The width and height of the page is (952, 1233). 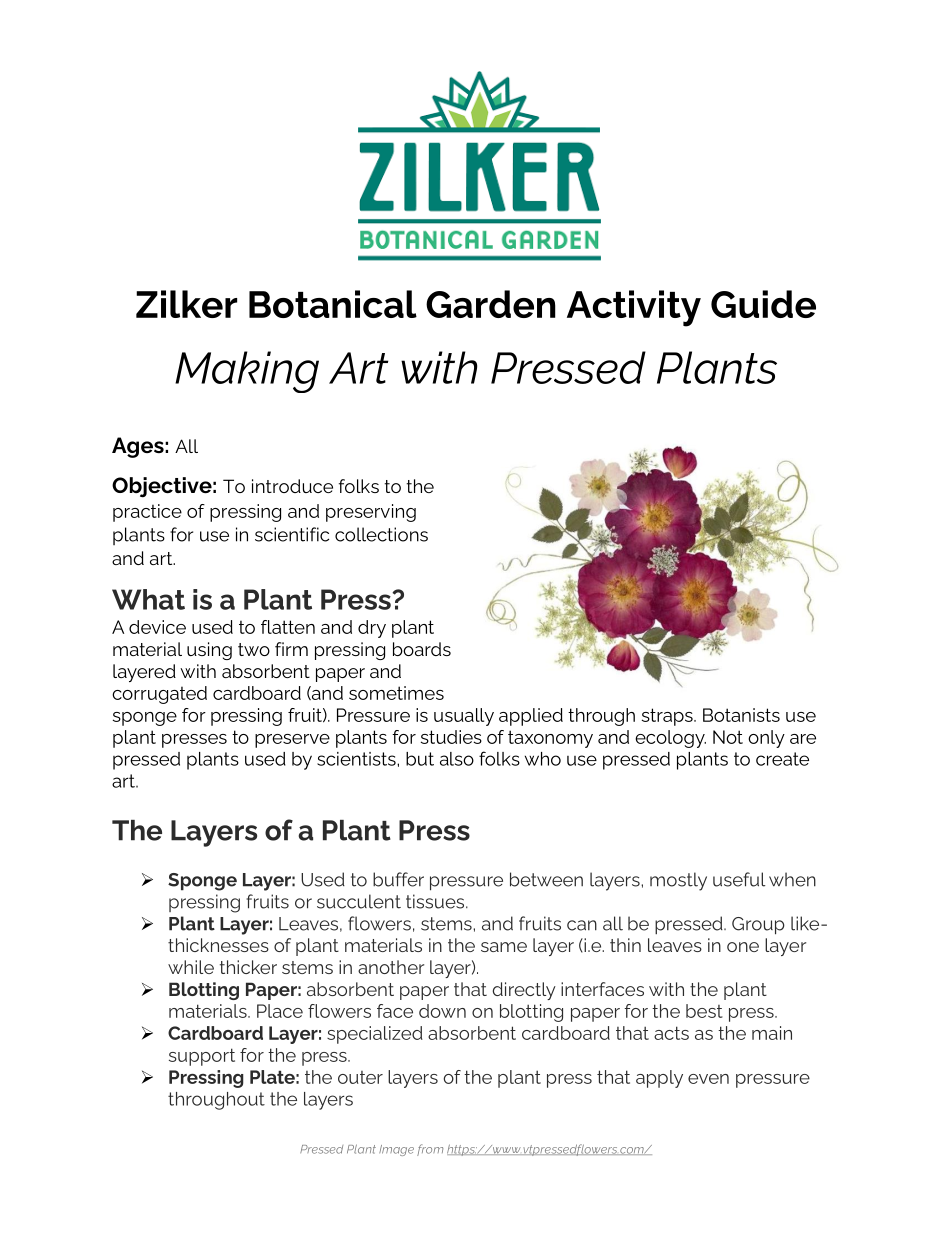 I want to click on Making, so click(x=247, y=372).
